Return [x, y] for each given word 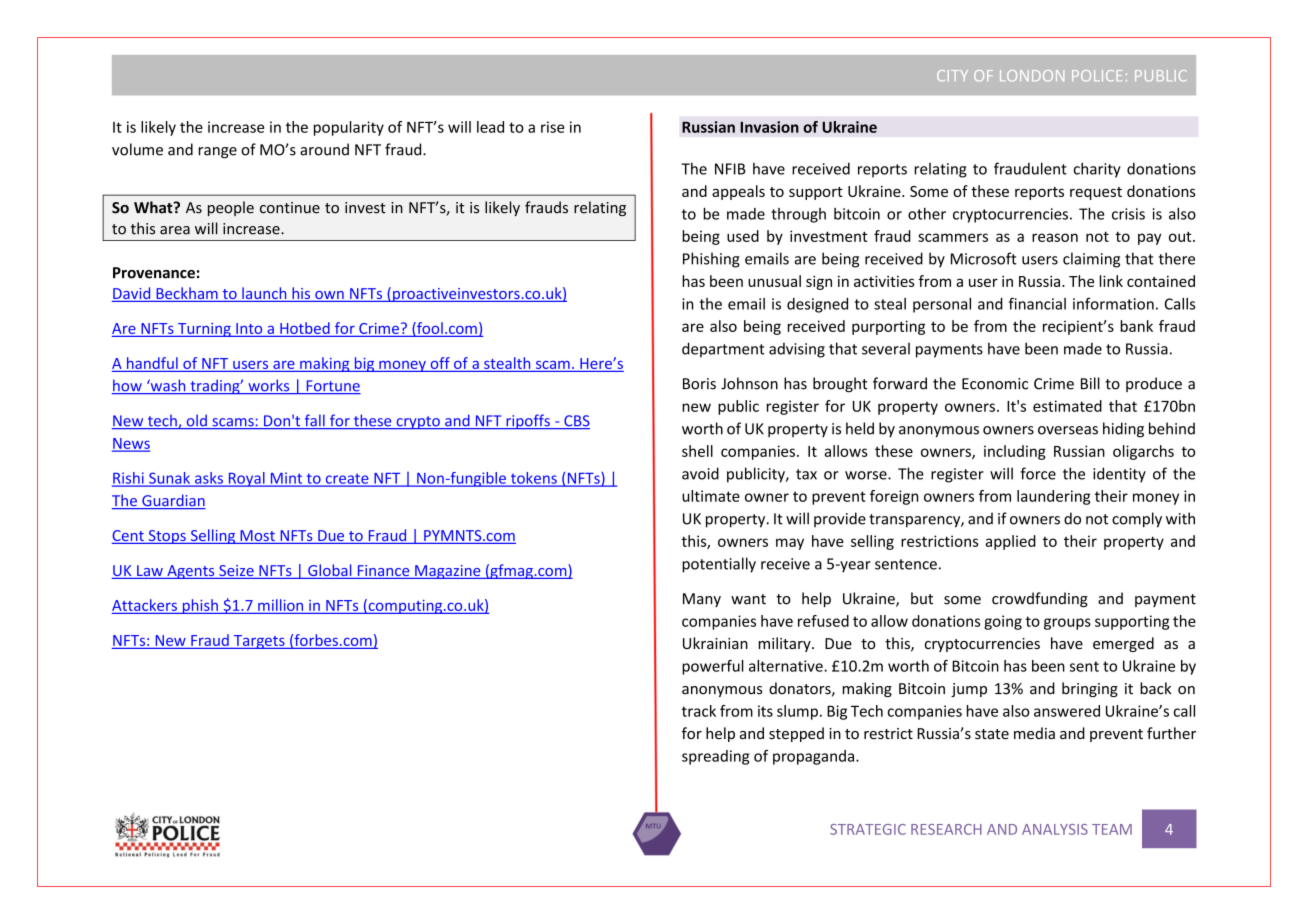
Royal [246, 479]
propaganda [815, 757]
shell [697, 451]
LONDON [1032, 75]
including [1015, 452]
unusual [774, 281]
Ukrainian [715, 643]
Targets [259, 642]
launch [264, 294]
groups [1067, 624]
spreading [715, 757]
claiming [1091, 260]
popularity [349, 128]
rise [553, 127]
